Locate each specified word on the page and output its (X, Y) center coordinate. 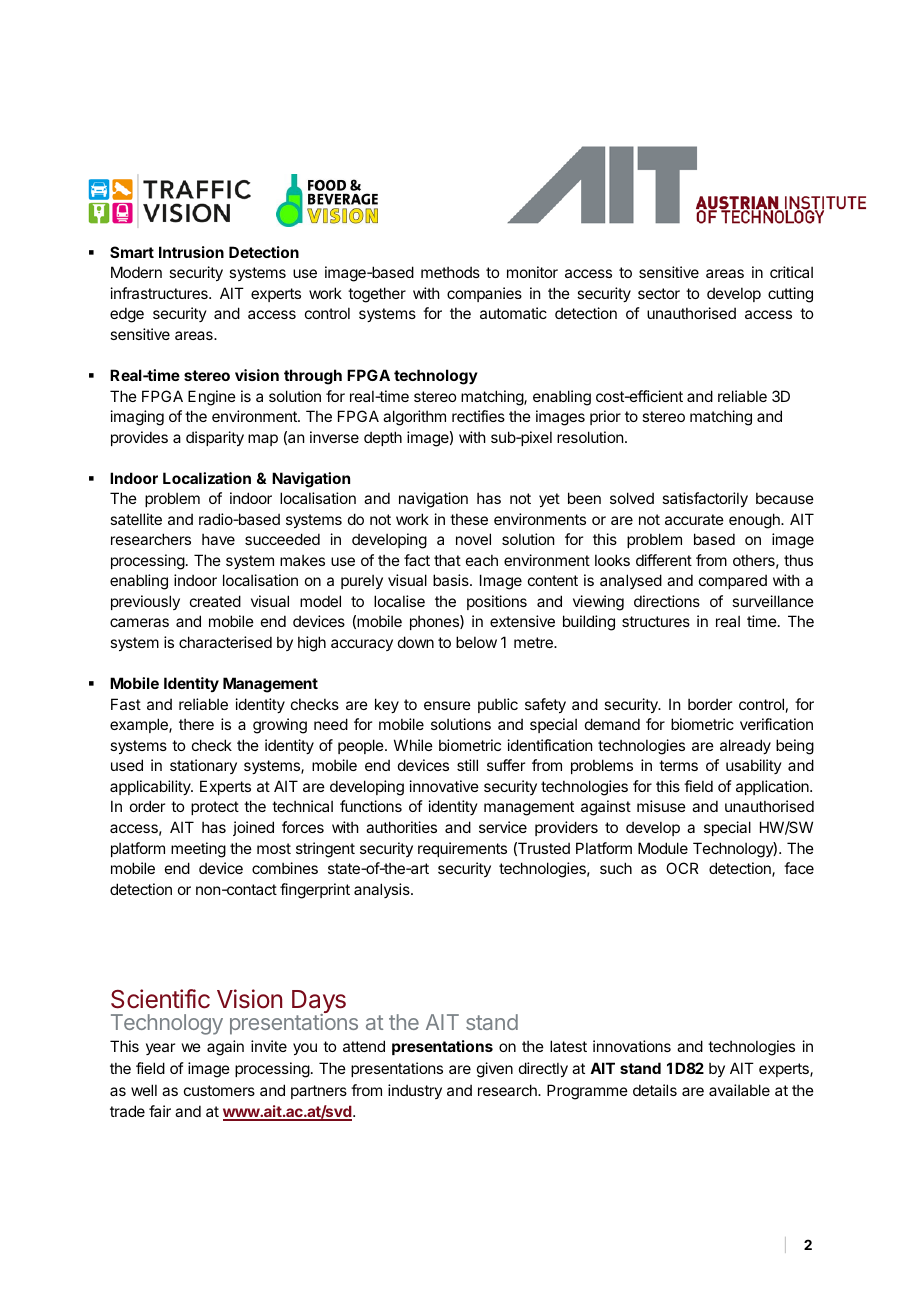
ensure (447, 705)
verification (776, 724)
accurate (694, 519)
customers (219, 1090)
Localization (207, 478)
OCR (682, 868)
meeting (198, 850)
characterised (225, 642)
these (469, 519)
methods (450, 272)
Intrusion (191, 252)
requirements (462, 849)
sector (659, 293)
